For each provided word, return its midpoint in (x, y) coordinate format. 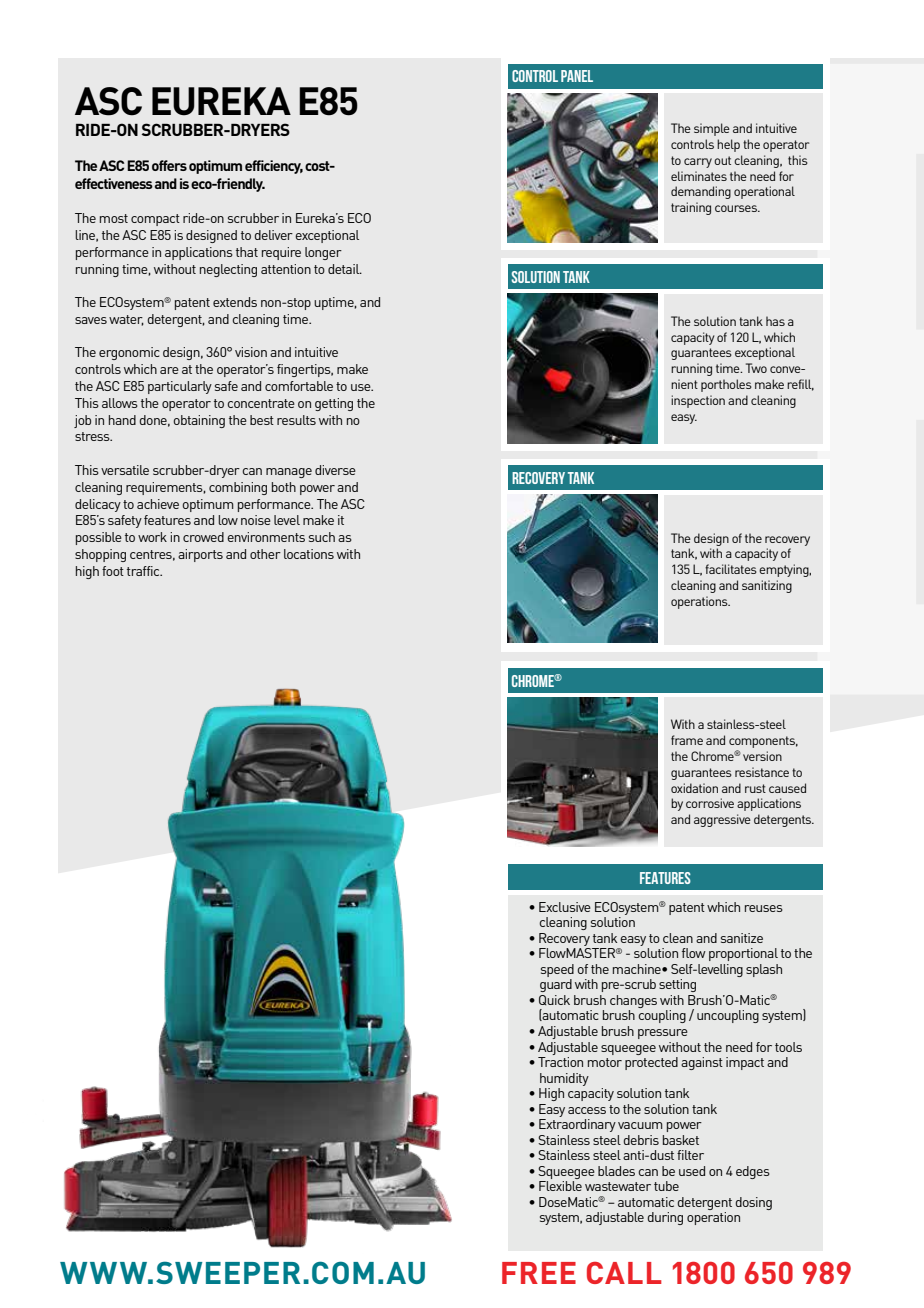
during (665, 1218)
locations (309, 554)
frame (687, 740)
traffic (144, 571)
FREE (539, 1273)
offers (169, 165)
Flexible (560, 1186)
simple (712, 129)
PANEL (577, 76)
